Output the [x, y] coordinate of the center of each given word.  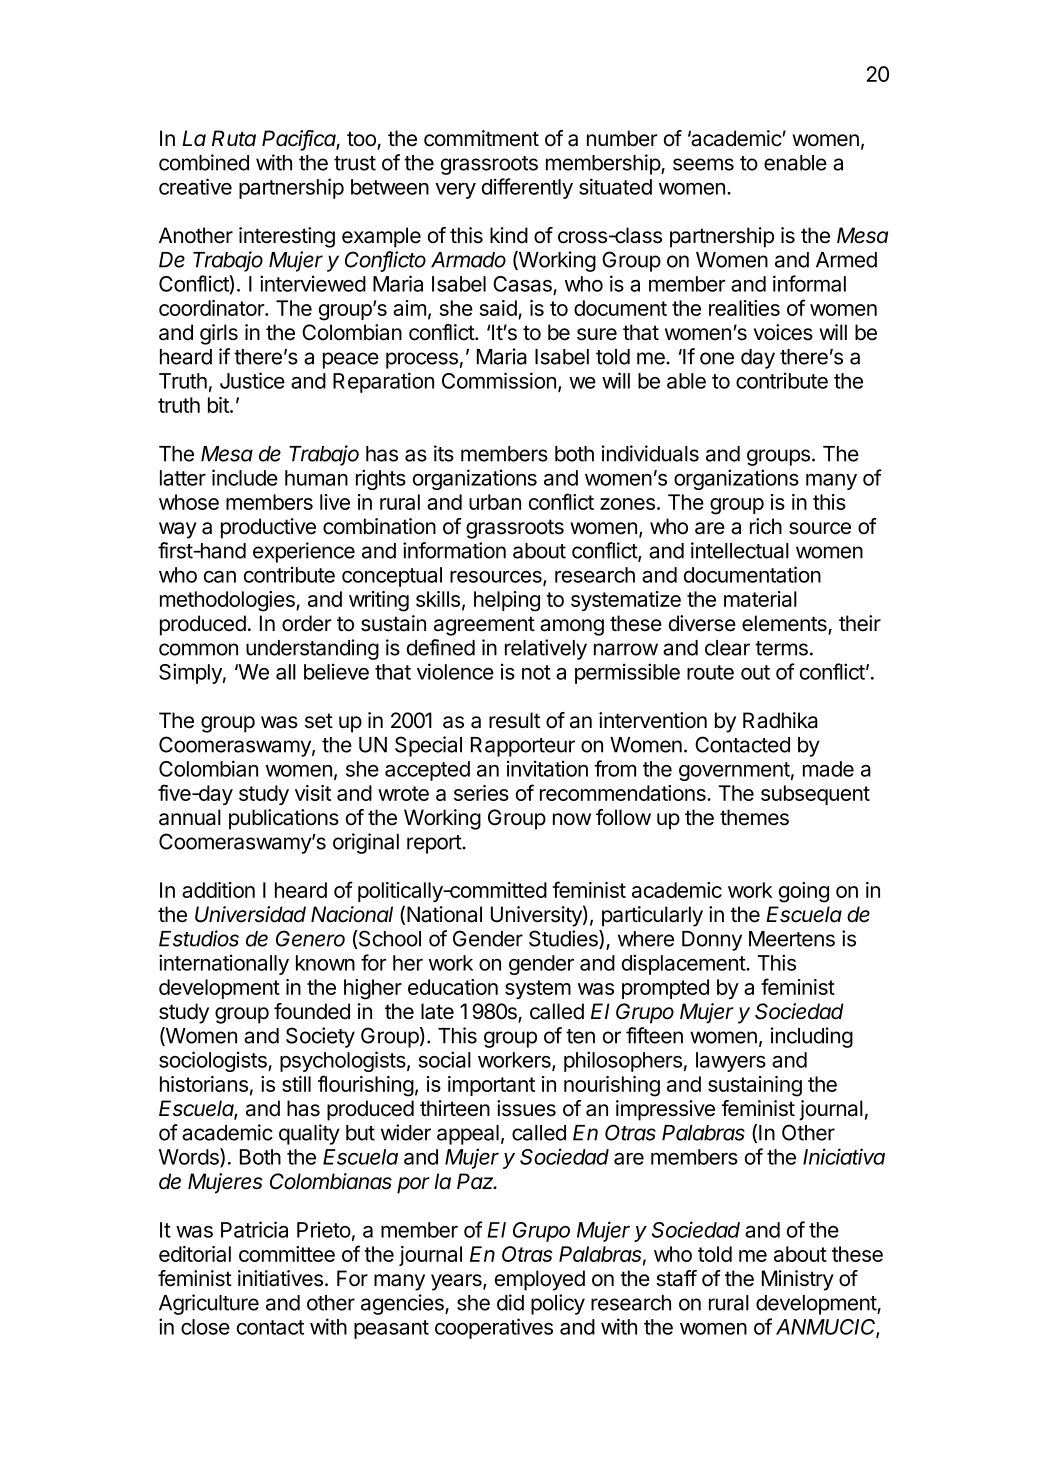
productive [268, 528]
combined [204, 162]
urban [495, 502]
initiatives [280, 1278]
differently [527, 188]
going [804, 892]
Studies [564, 939]
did [510, 1302]
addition [218, 890]
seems [703, 164]
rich [766, 526]
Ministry [798, 1280]
